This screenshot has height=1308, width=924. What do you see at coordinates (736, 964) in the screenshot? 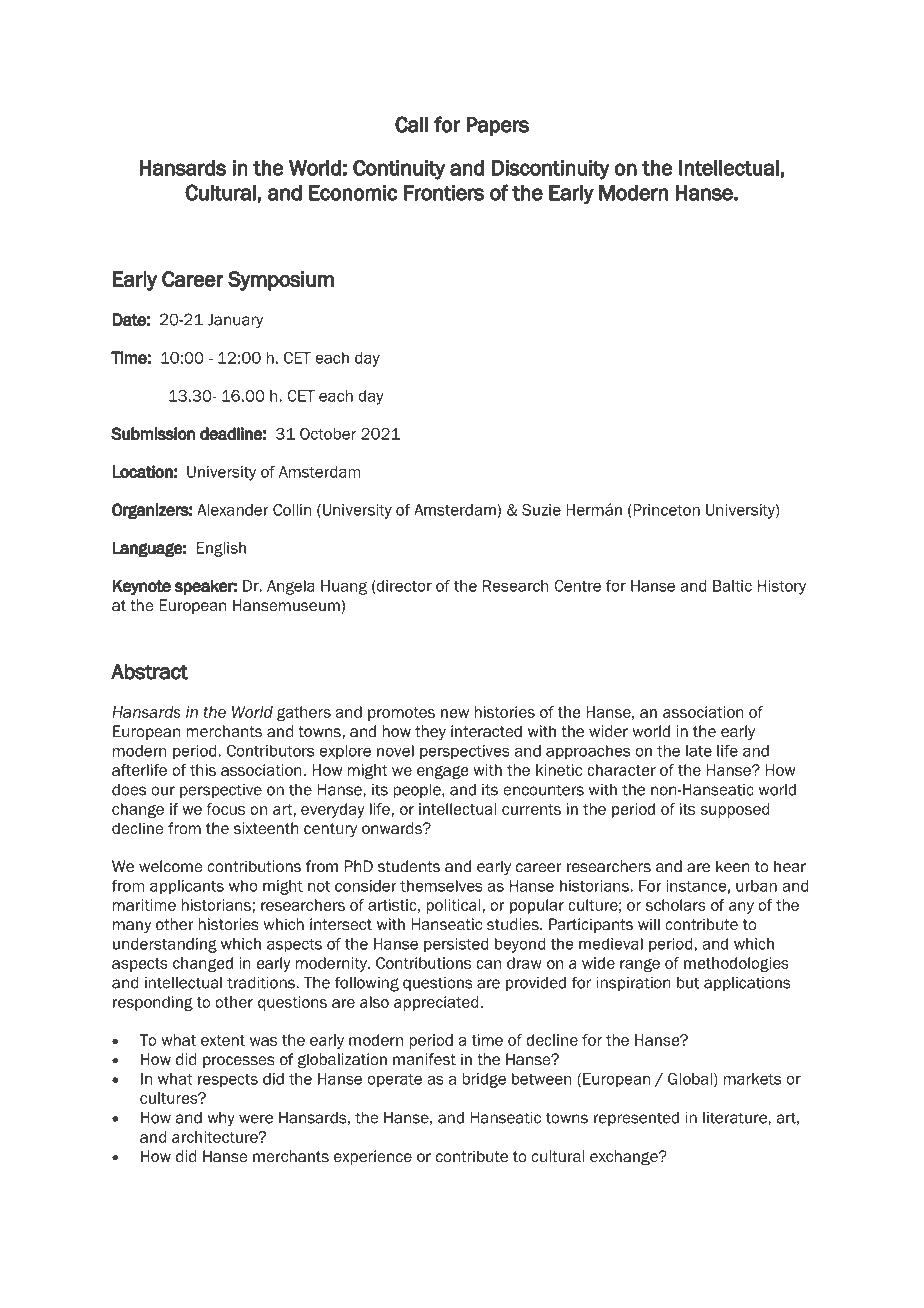
I see `methodologies` at bounding box center [736, 964].
